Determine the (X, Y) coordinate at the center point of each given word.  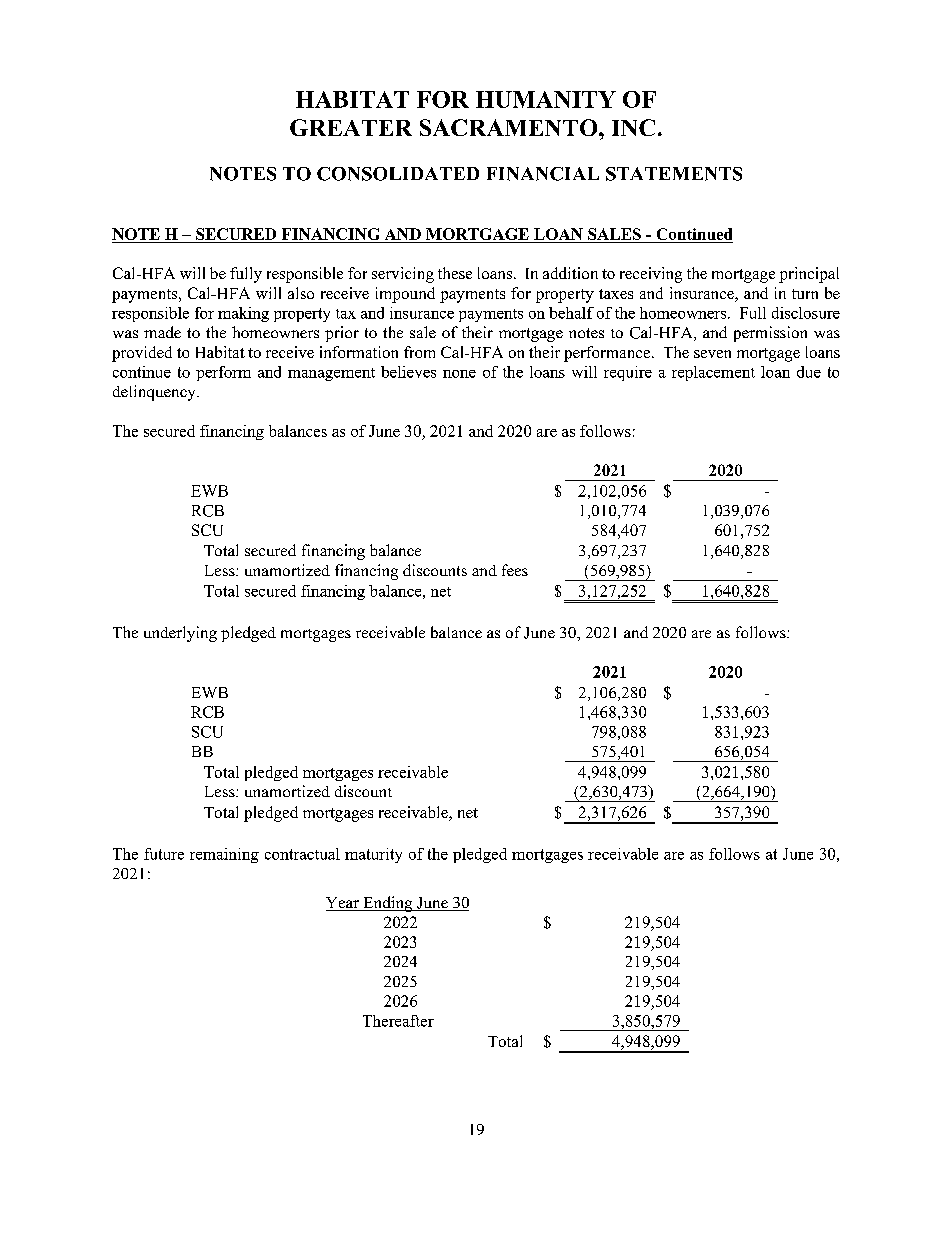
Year (343, 904)
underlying (180, 634)
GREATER (351, 127)
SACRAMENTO (510, 127)
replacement (713, 373)
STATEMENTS (674, 174)
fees (515, 570)
